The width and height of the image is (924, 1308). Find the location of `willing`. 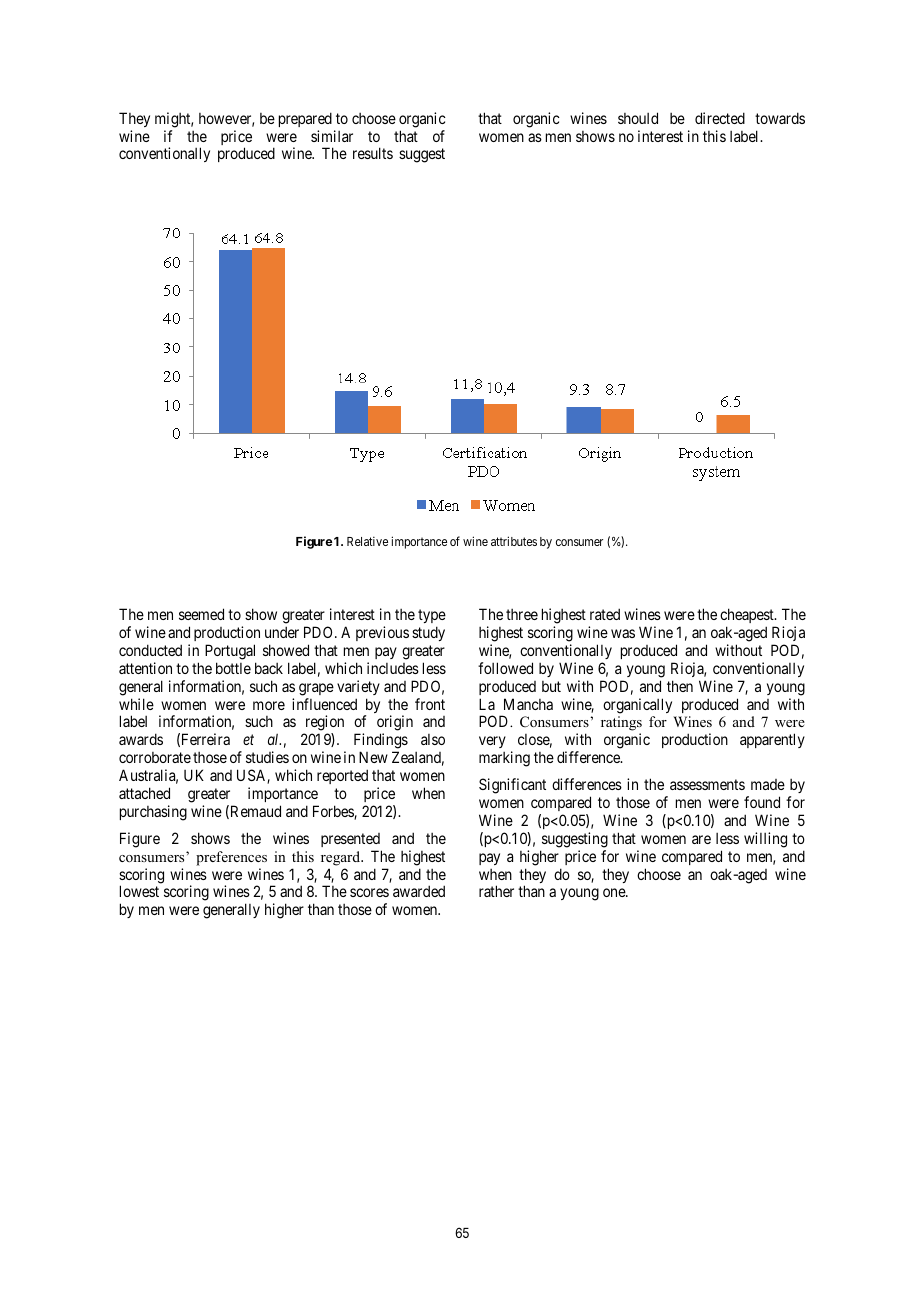

willing is located at coordinates (765, 840).
